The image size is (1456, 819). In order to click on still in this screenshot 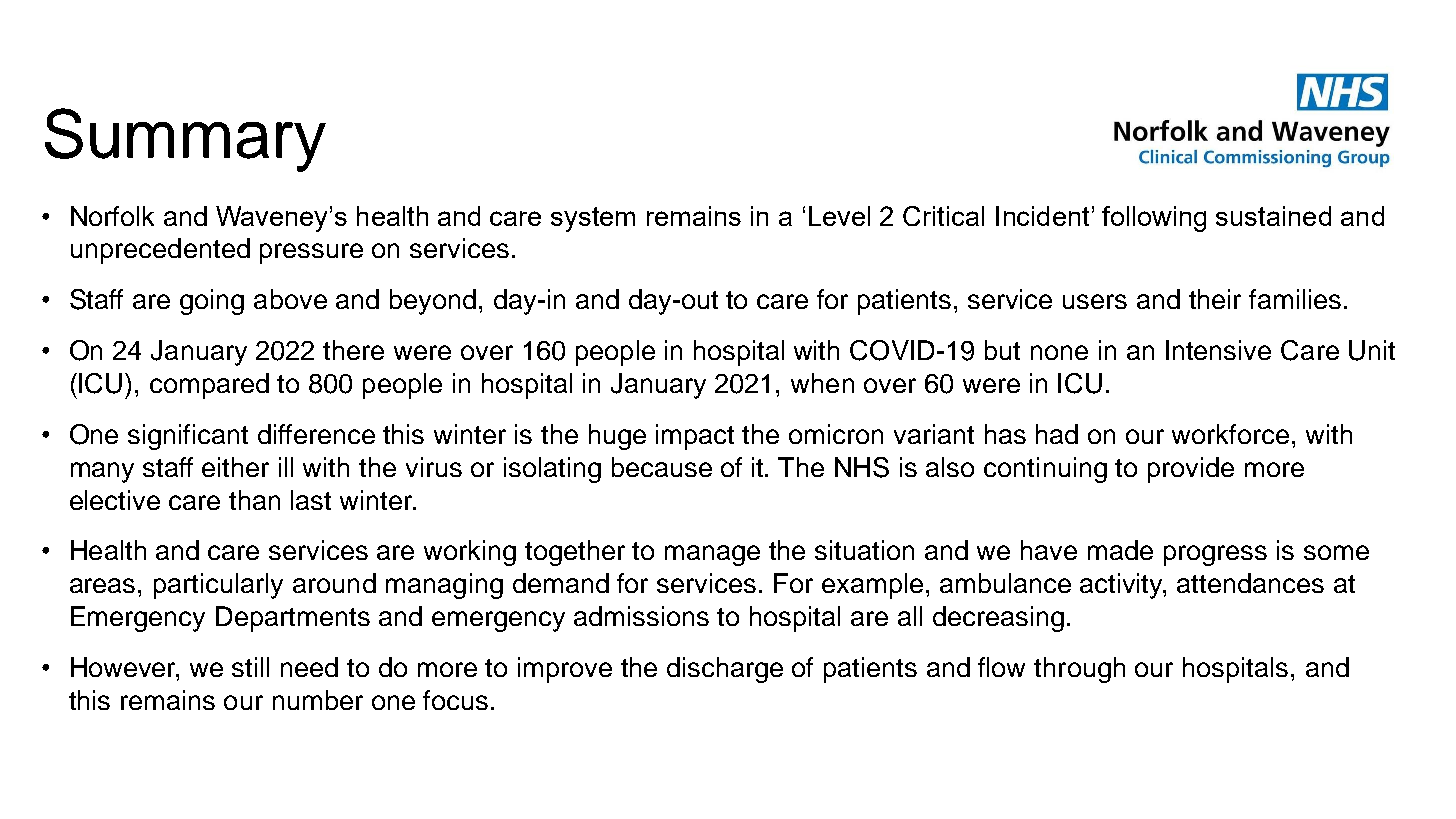, I will do `click(250, 667)`.
